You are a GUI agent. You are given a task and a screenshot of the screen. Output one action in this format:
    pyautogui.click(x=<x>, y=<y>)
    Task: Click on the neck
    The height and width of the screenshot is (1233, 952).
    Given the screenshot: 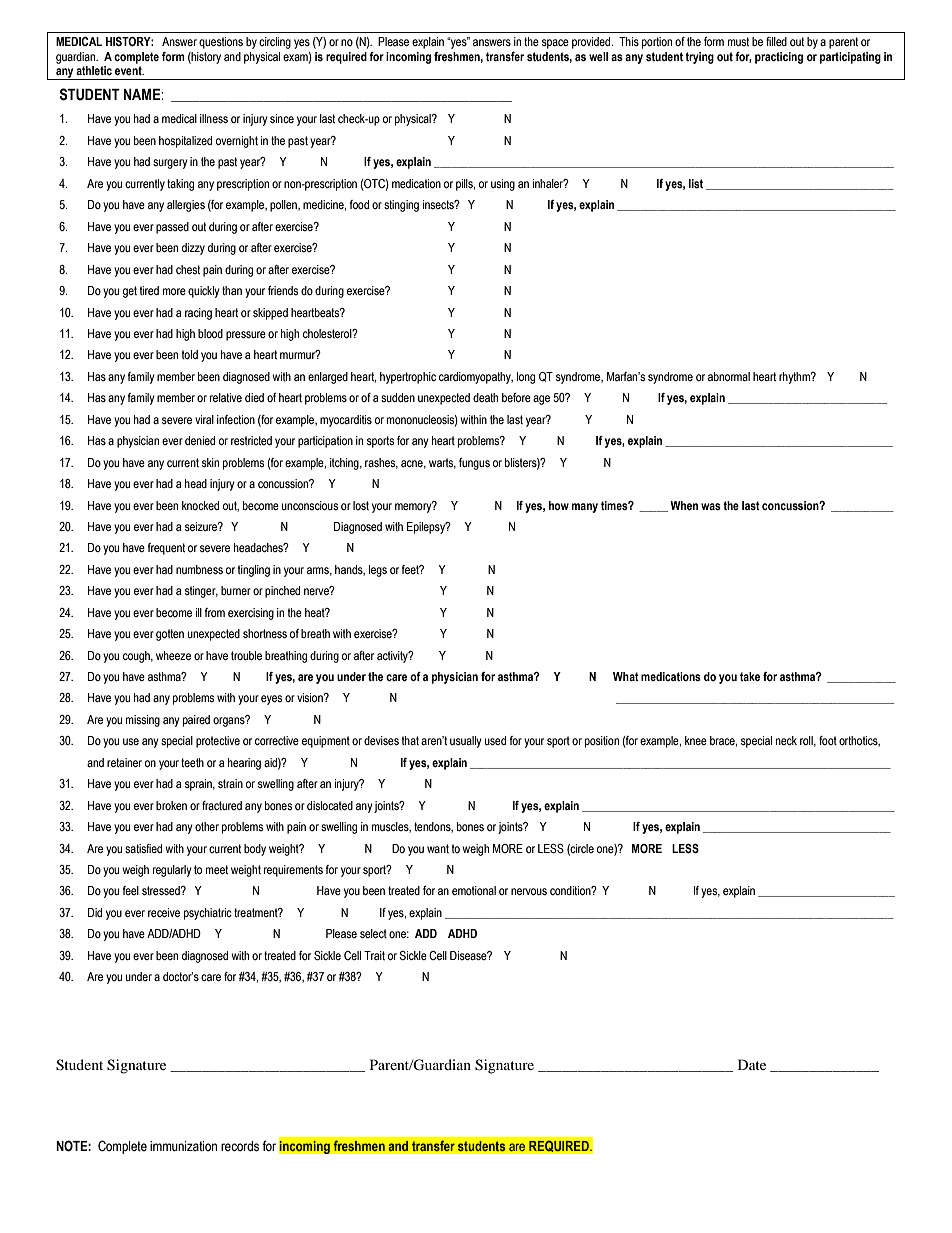 What is the action you would take?
    pyautogui.click(x=786, y=740)
